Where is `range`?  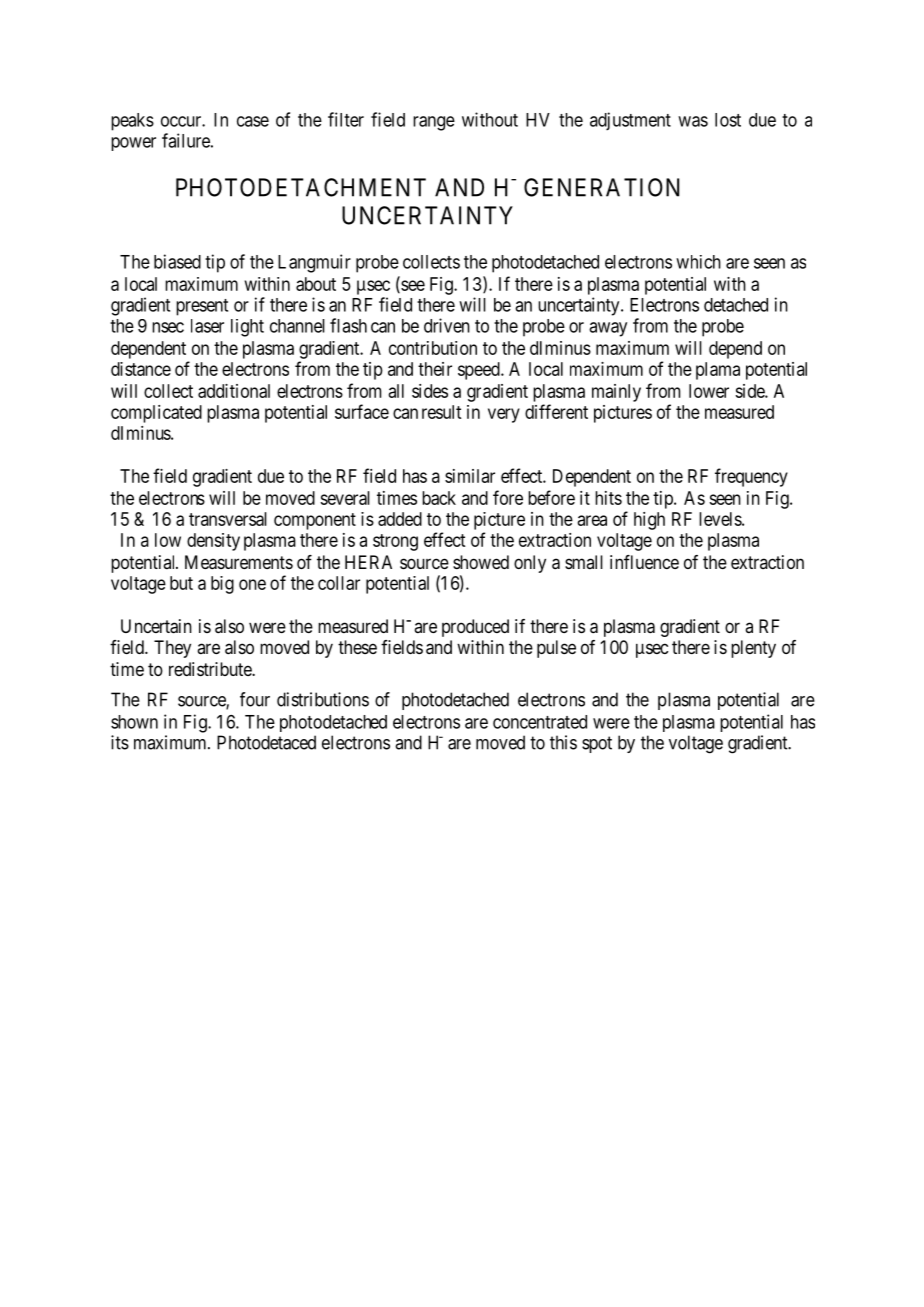 range is located at coordinates (434, 123).
